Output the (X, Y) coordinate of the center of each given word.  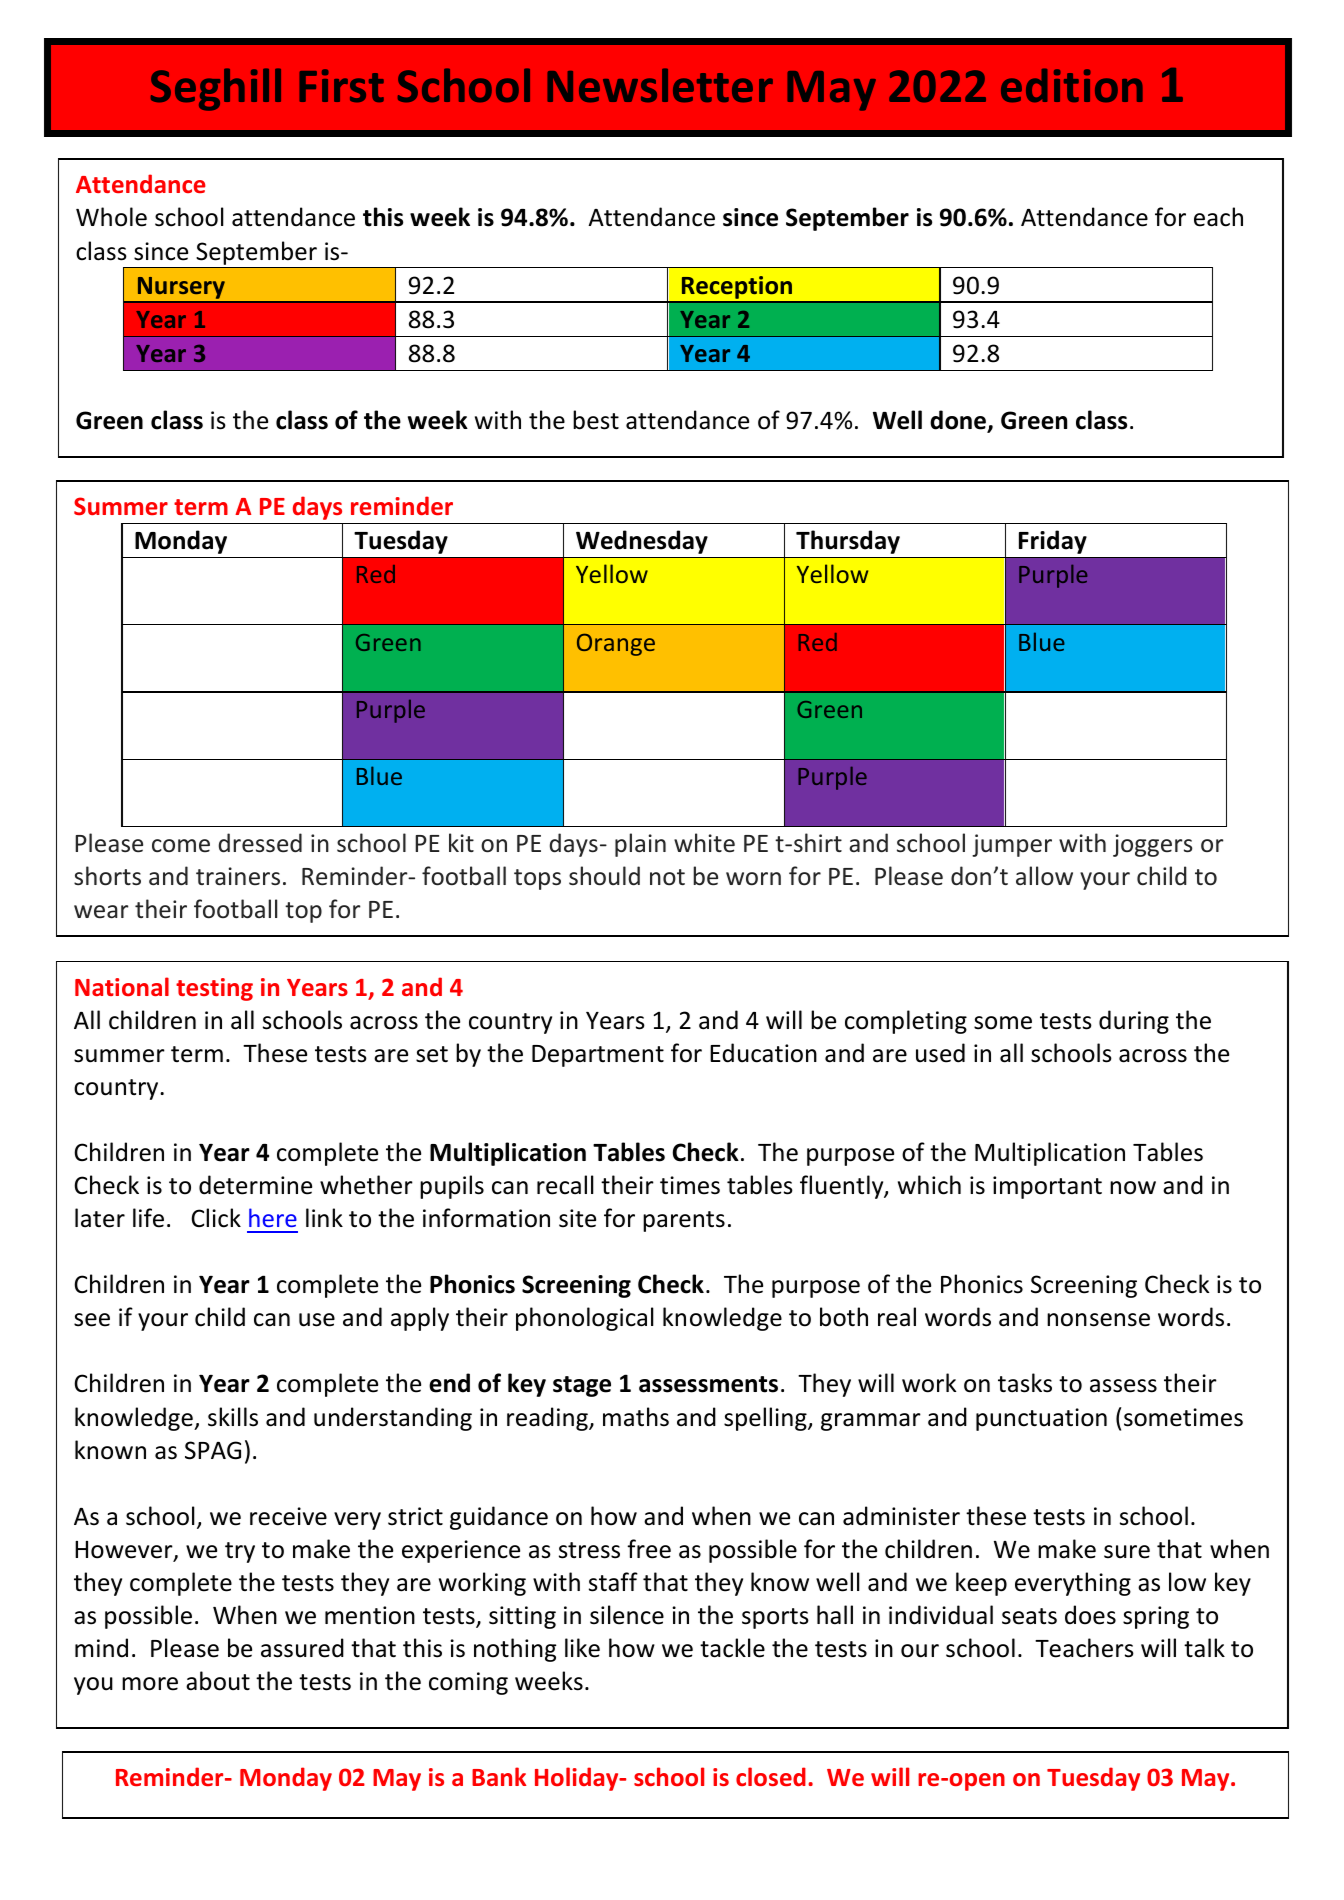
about (218, 1681)
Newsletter (660, 85)
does (1090, 1615)
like (582, 1648)
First (341, 85)
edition (1072, 85)
